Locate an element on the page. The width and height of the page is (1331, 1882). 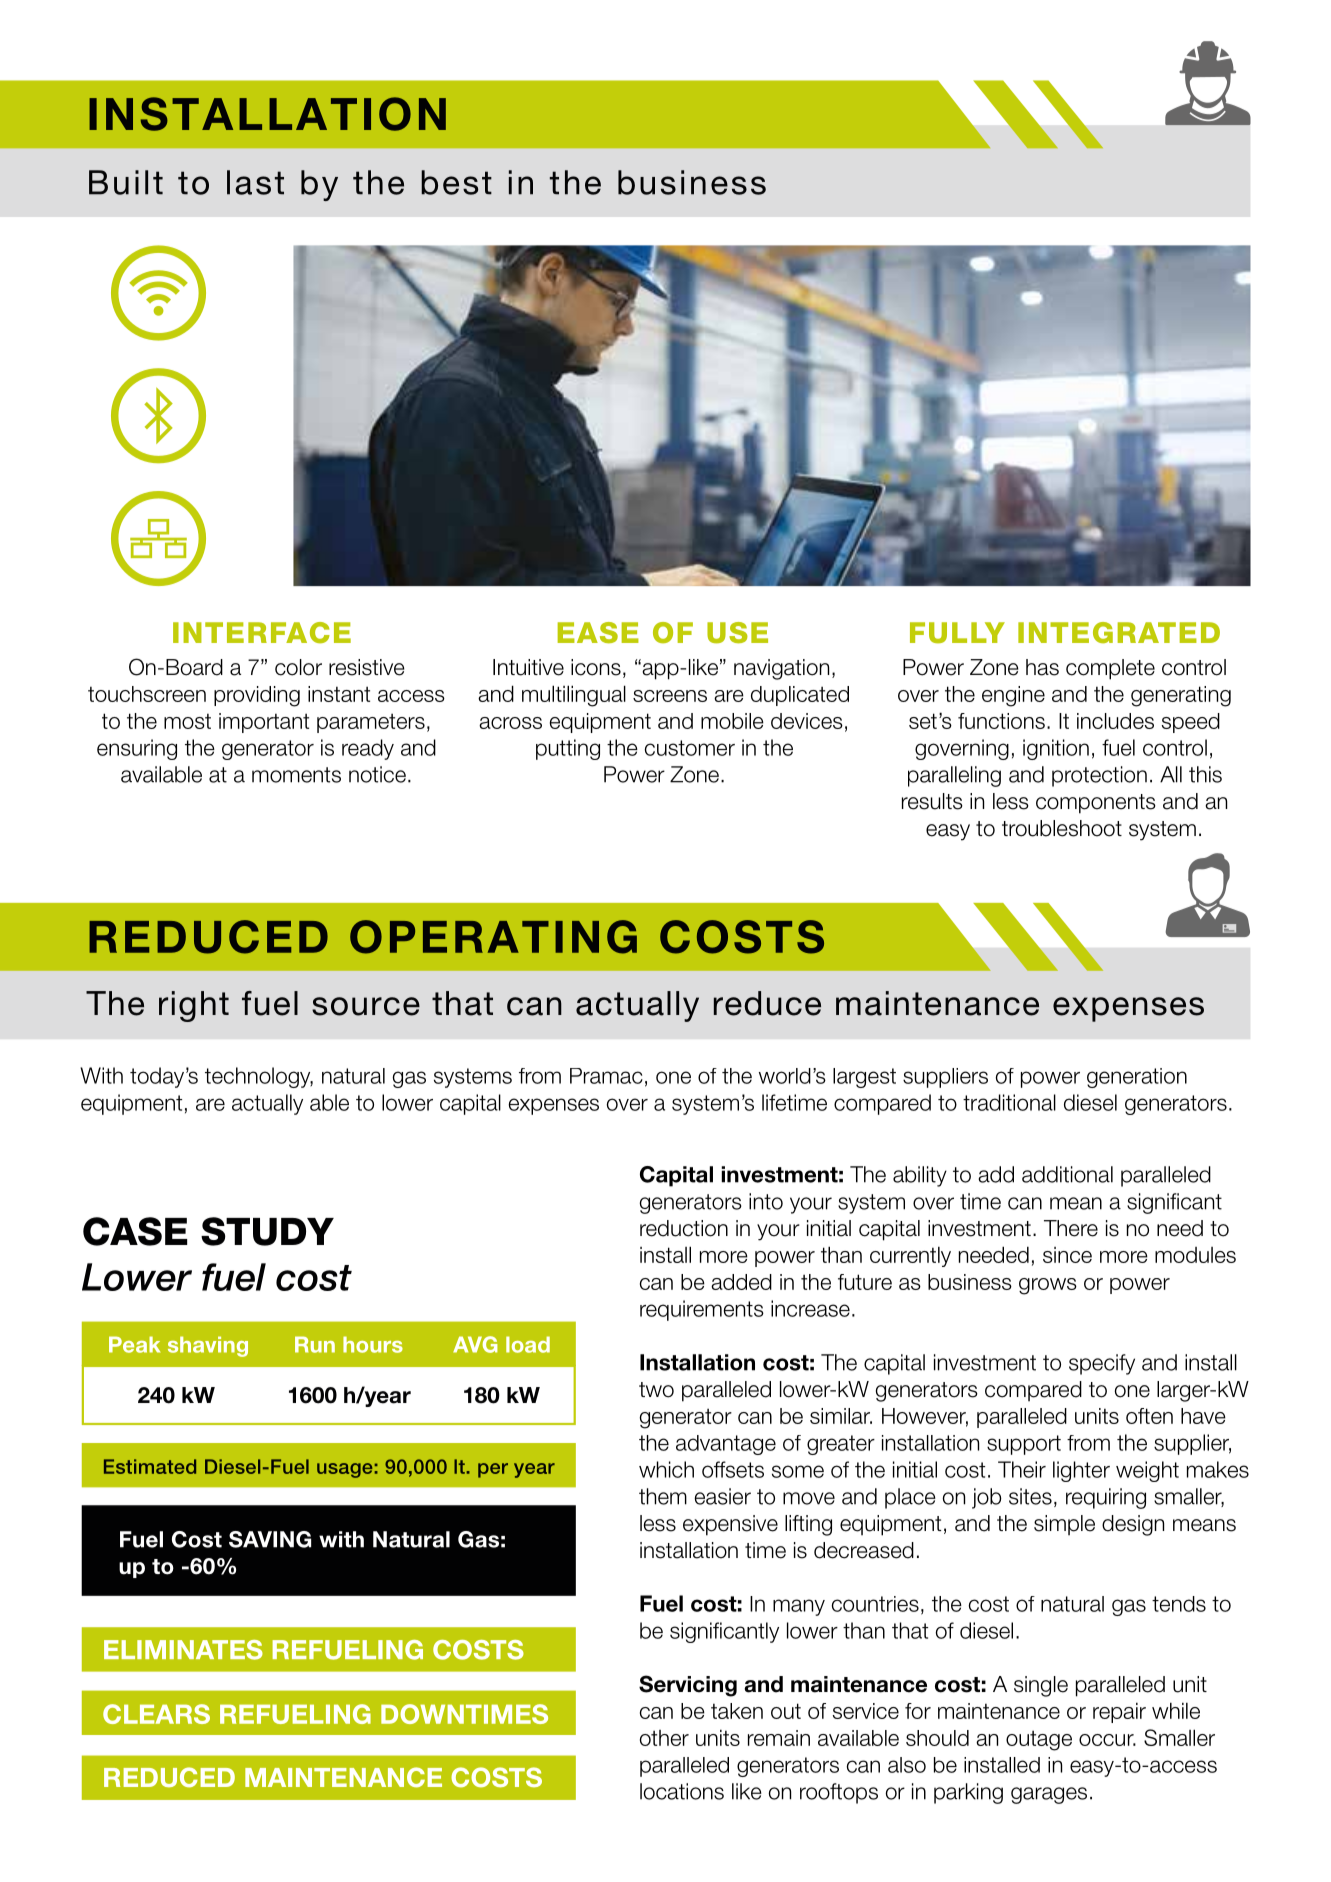
OPERATING is located at coordinates (493, 937).
